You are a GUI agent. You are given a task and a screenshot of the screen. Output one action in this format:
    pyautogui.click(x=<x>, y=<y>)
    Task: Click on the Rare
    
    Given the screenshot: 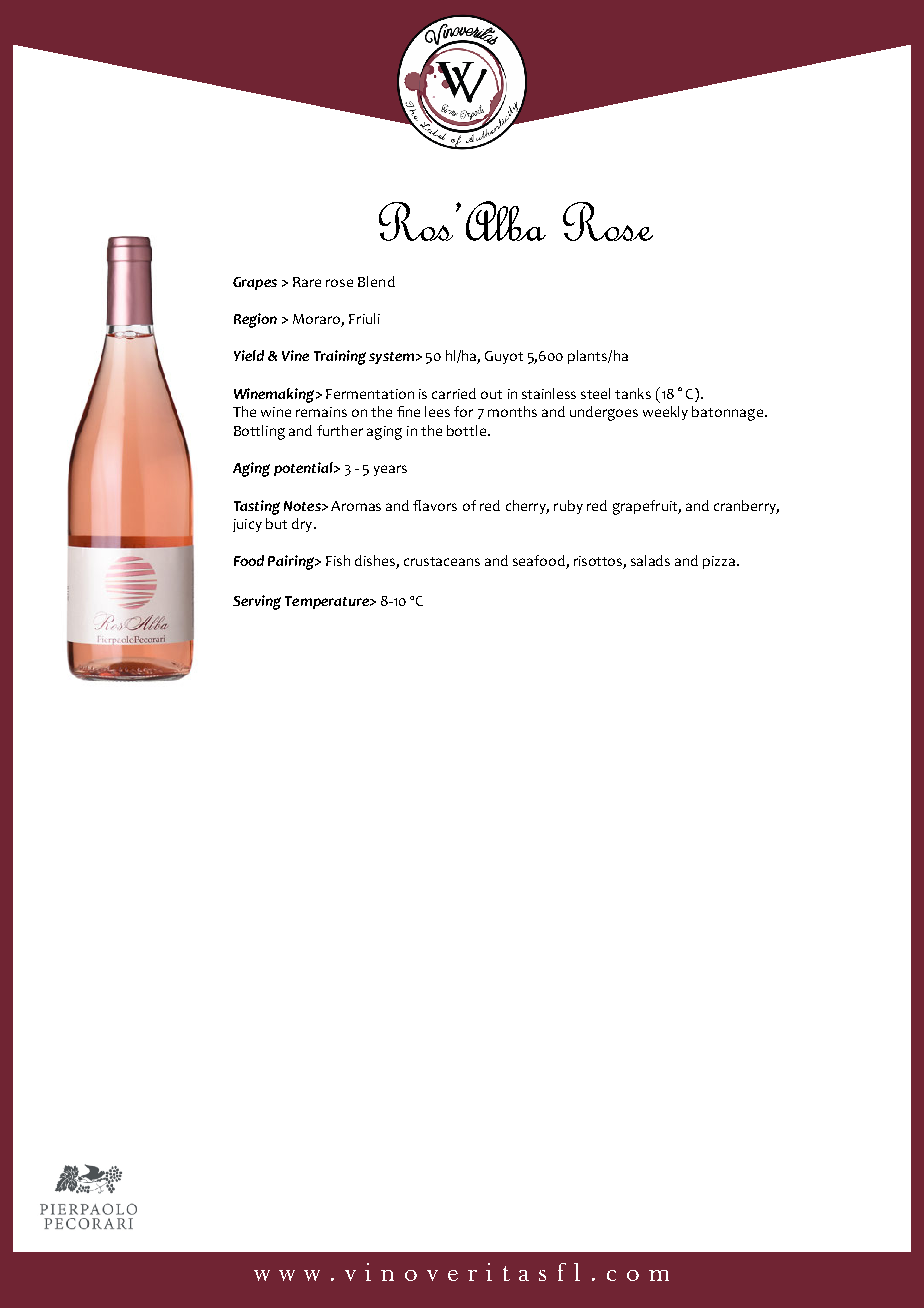 What is the action you would take?
    pyautogui.click(x=307, y=282)
